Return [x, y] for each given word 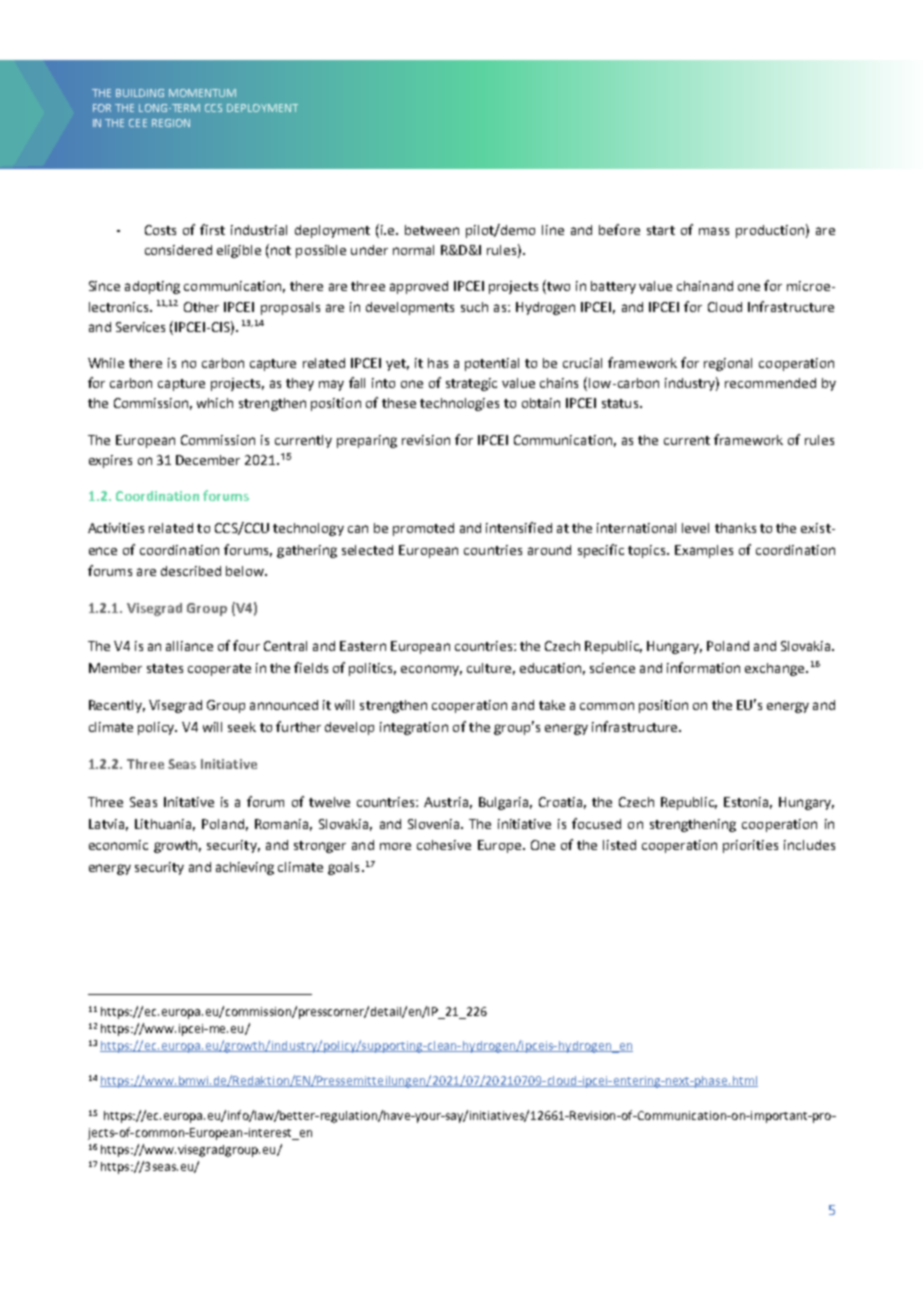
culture [489, 668]
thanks [735, 528]
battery [613, 287]
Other [201, 307]
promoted [423, 529]
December [208, 460]
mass [714, 231]
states [165, 668]
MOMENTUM [202, 93]
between [432, 230]
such [474, 307]
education [550, 668]
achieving [245, 868]
